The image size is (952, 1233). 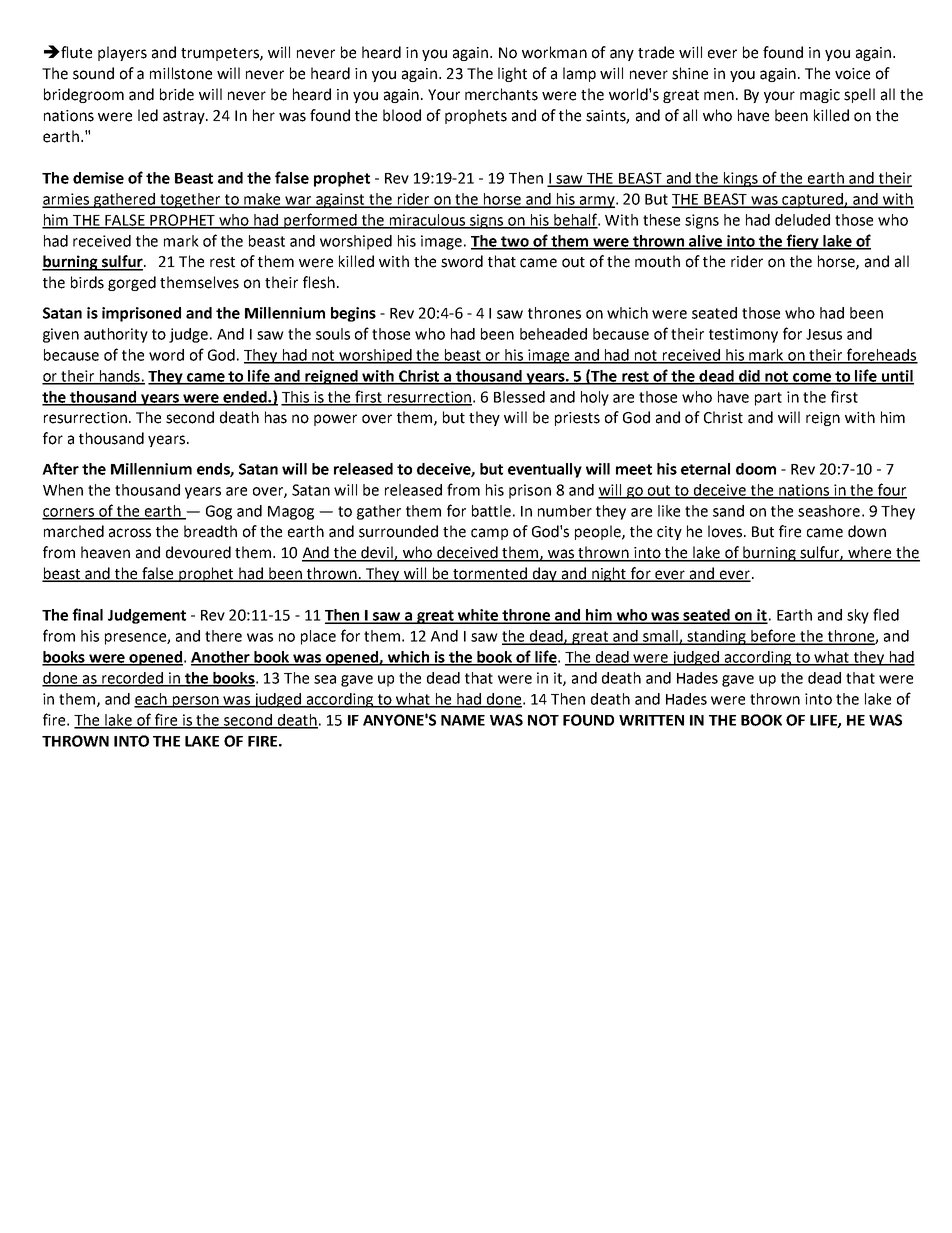 I want to click on come, so click(x=812, y=378).
